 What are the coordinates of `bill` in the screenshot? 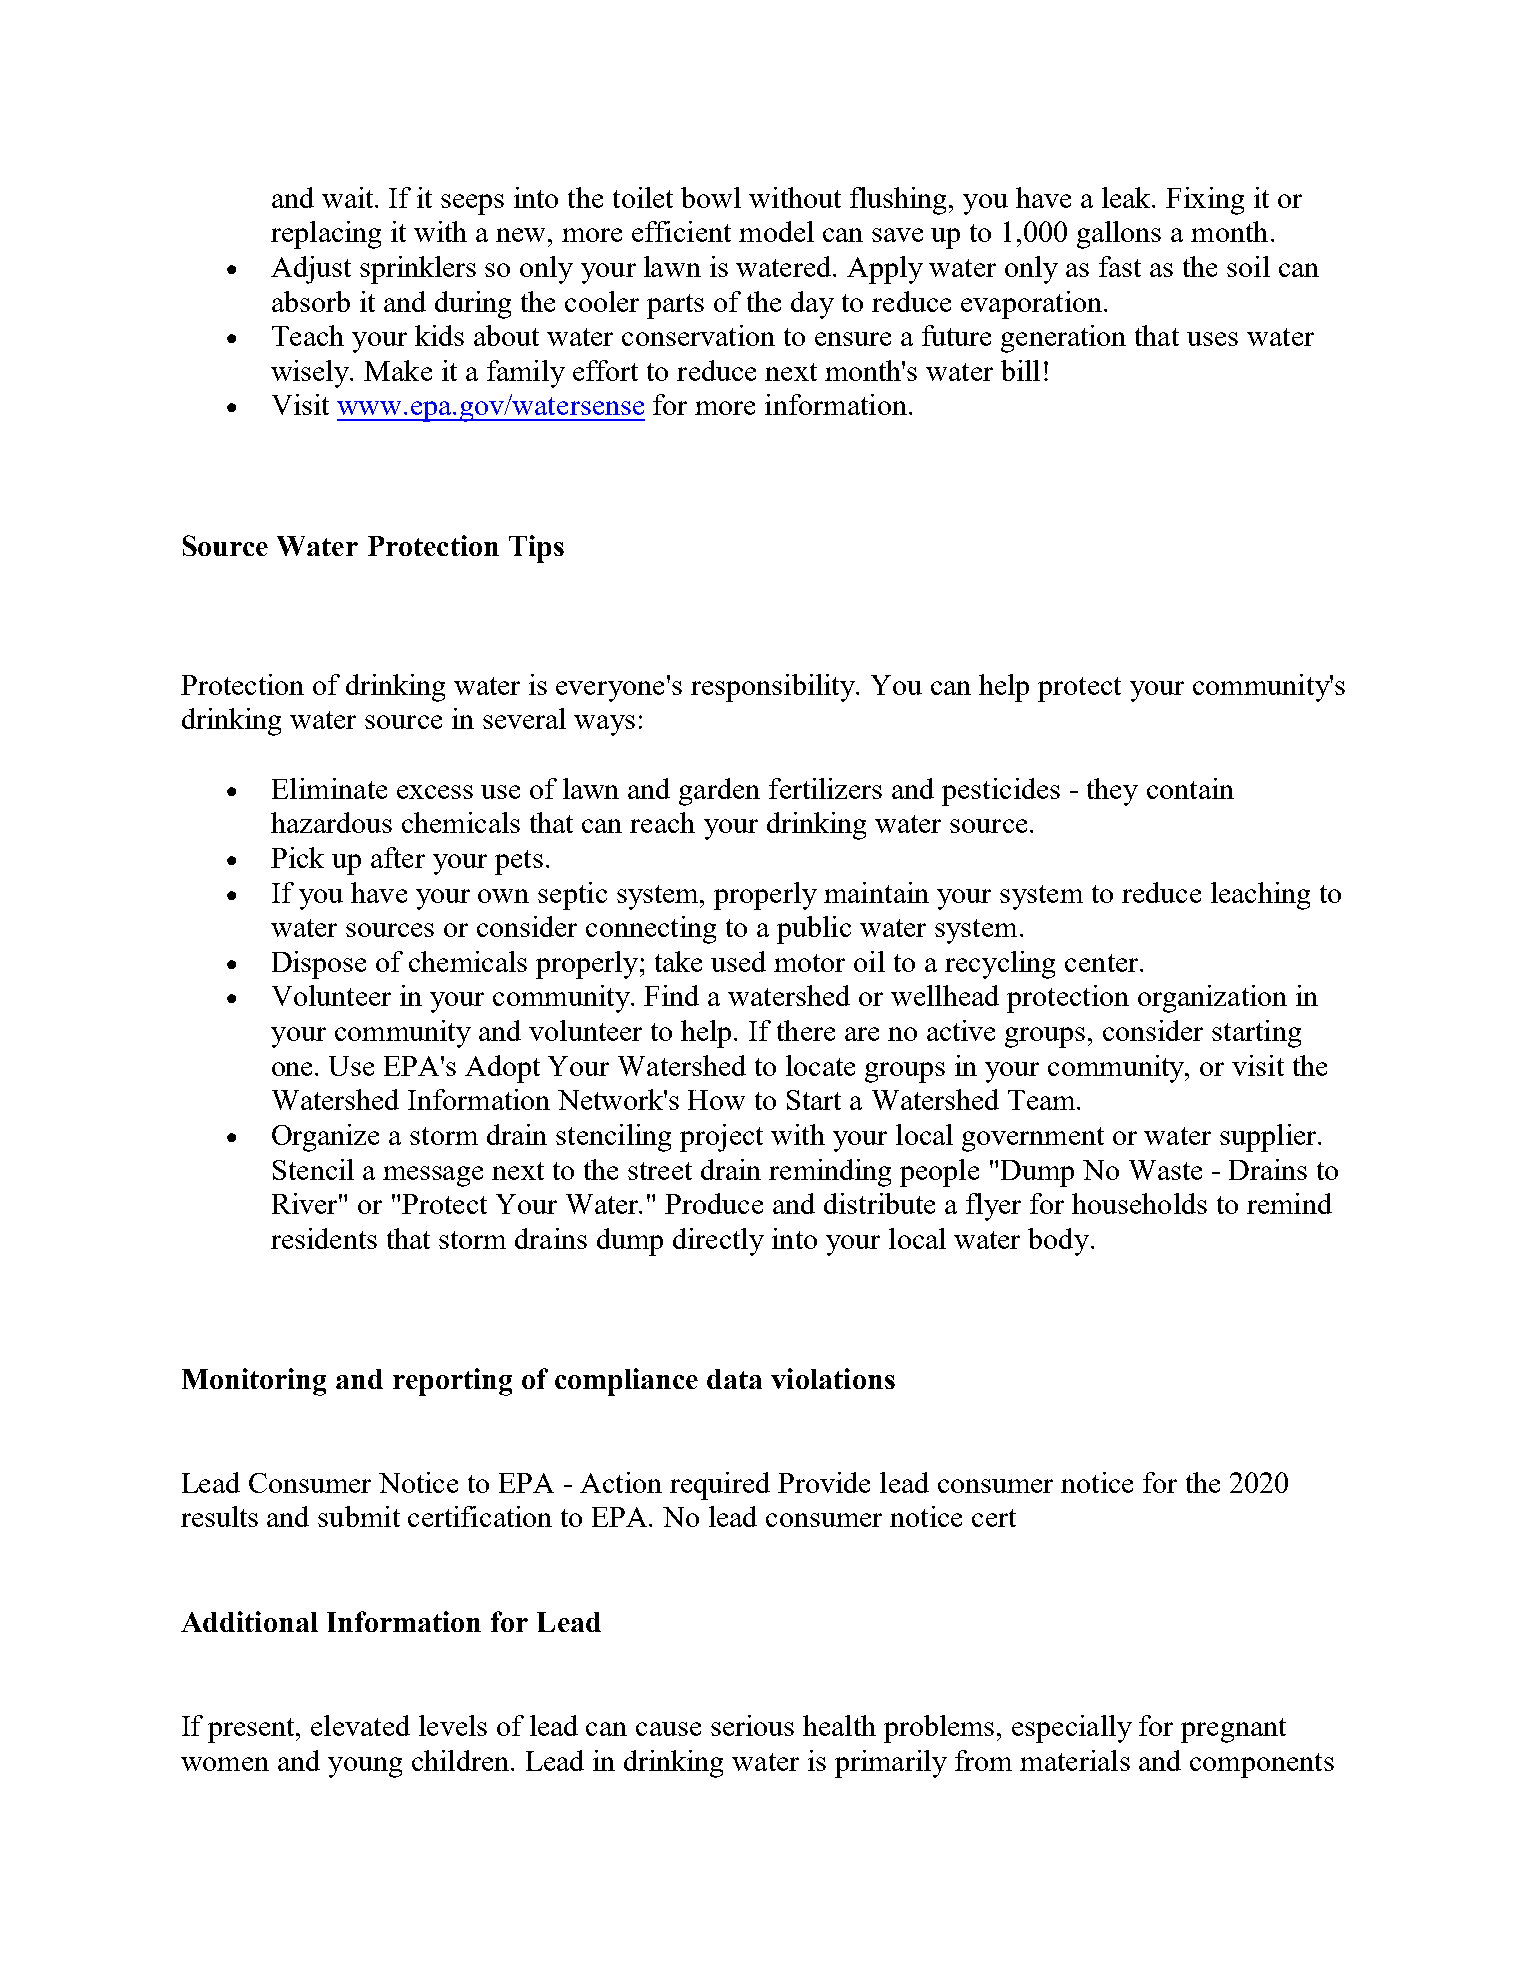 It's located at (1020, 370).
